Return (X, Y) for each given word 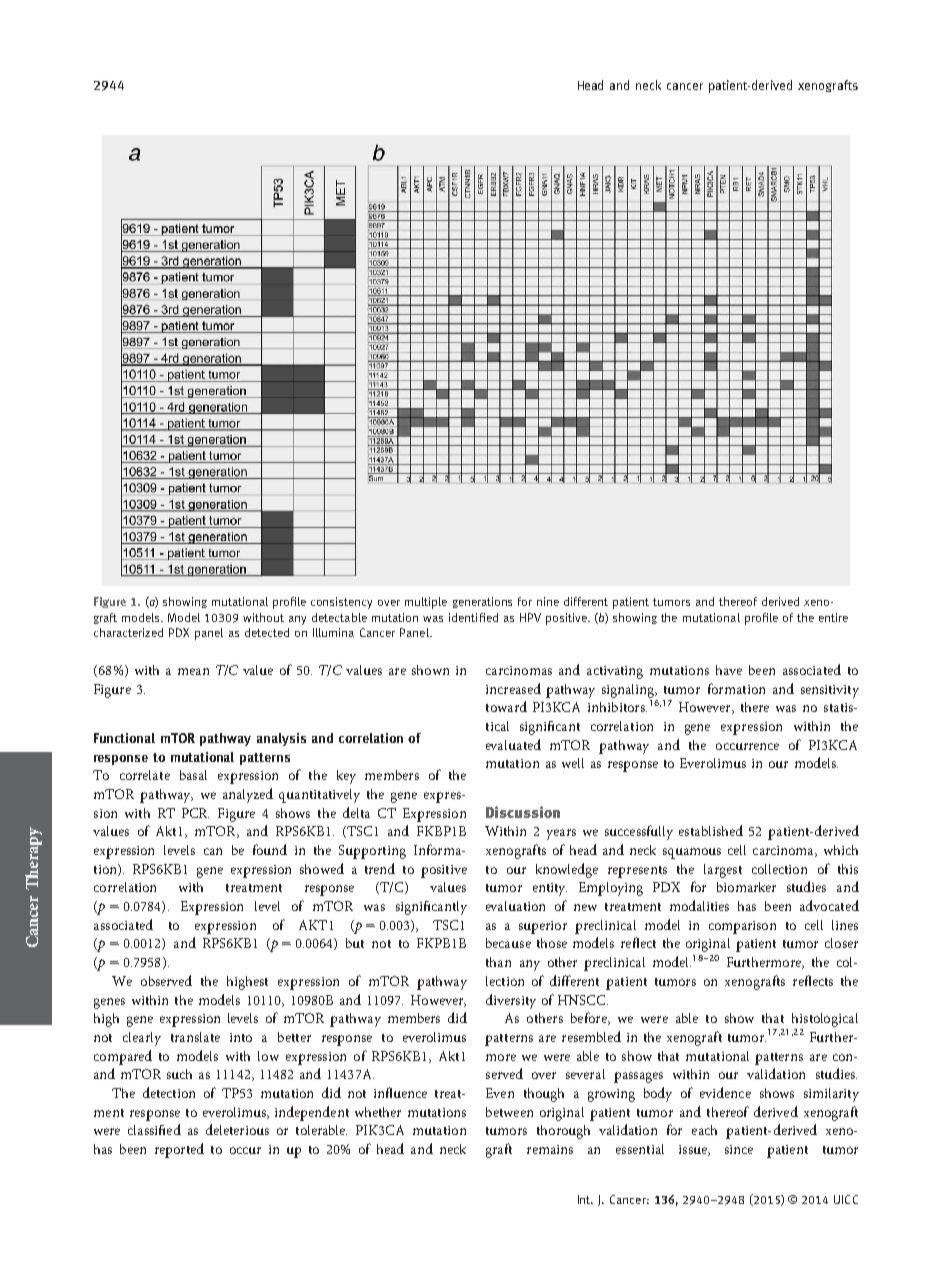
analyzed (248, 795)
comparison (742, 927)
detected (267, 632)
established (711, 830)
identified (473, 617)
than (498, 962)
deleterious (237, 1129)
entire (833, 617)
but (355, 943)
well (573, 763)
